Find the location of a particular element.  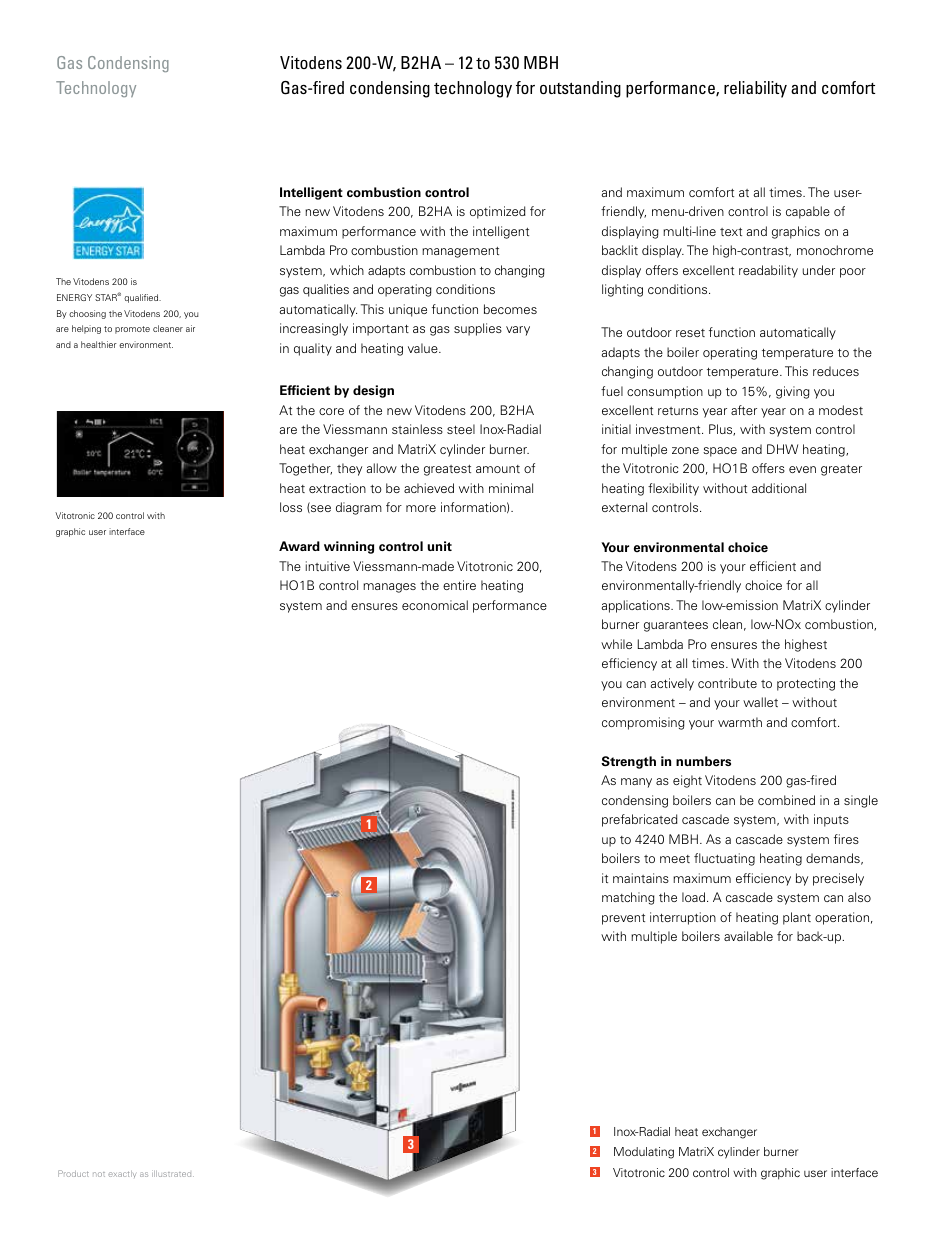

reliability is located at coordinates (755, 89).
